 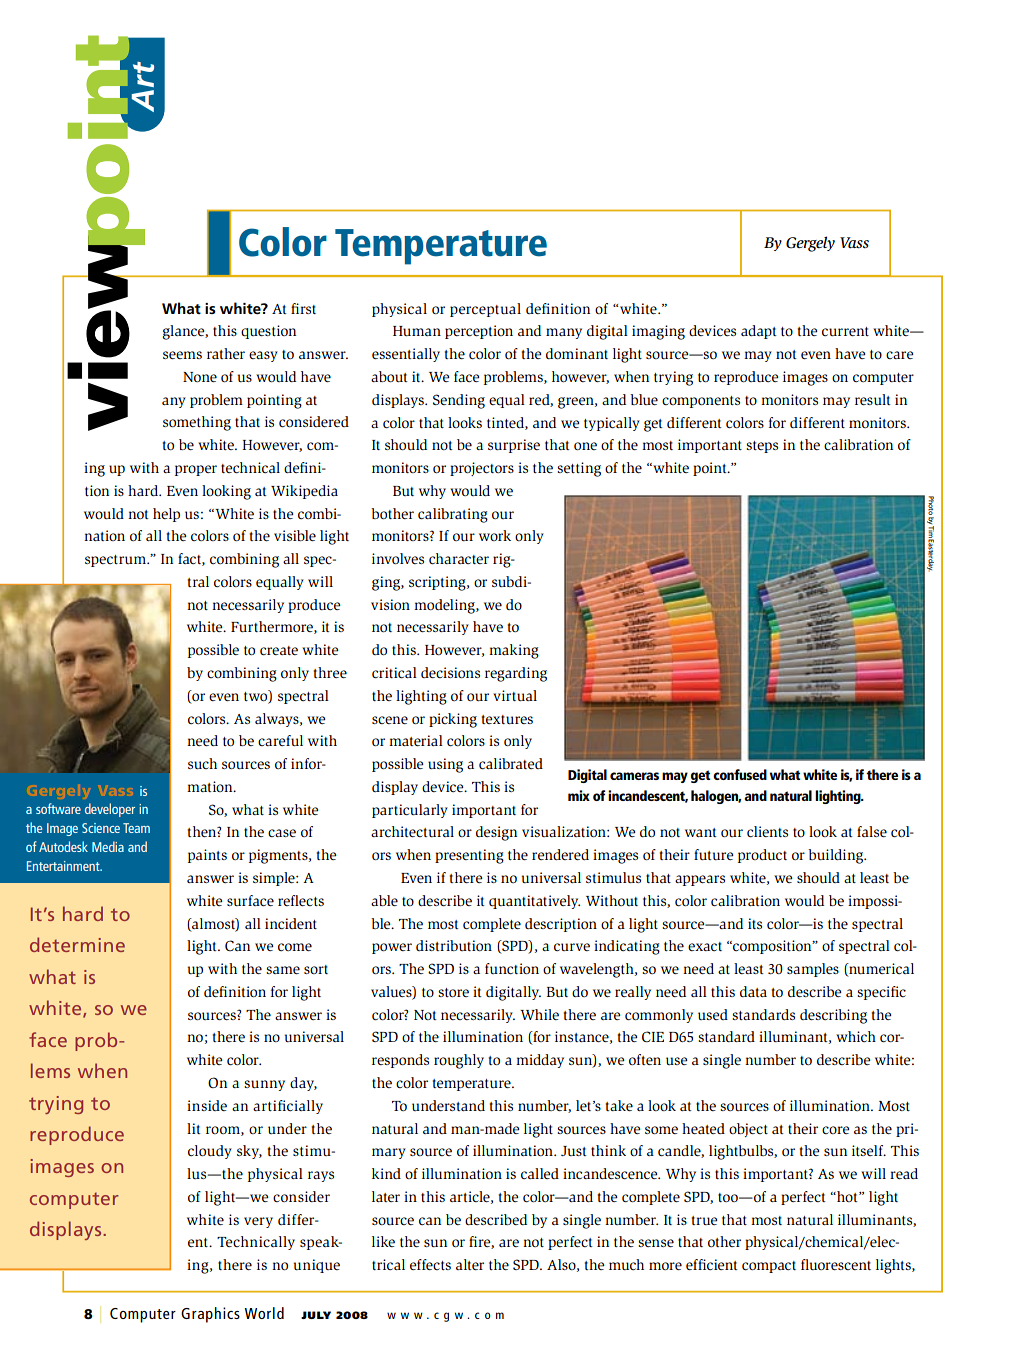 What do you see at coordinates (540, 1061) in the page?
I see `midday` at bounding box center [540, 1061].
